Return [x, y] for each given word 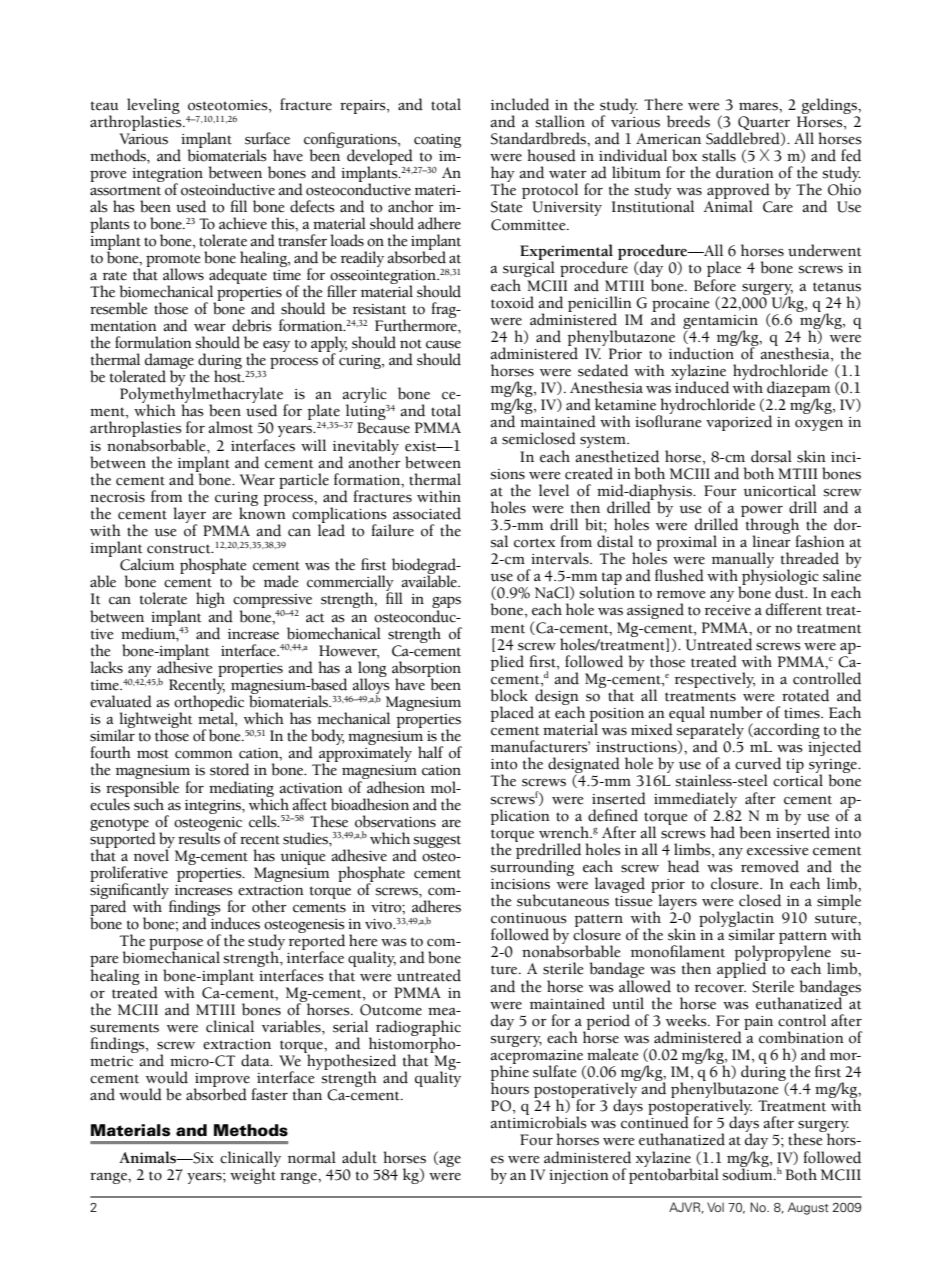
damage [171, 362]
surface [267, 138]
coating [437, 141]
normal [312, 1157]
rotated [805, 695]
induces [234, 922]
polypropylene [782, 953]
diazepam [798, 390]
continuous [529, 918]
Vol [715, 1207]
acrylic [365, 396]
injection [579, 1177]
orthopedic [209, 703]
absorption [426, 670]
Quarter [764, 123]
